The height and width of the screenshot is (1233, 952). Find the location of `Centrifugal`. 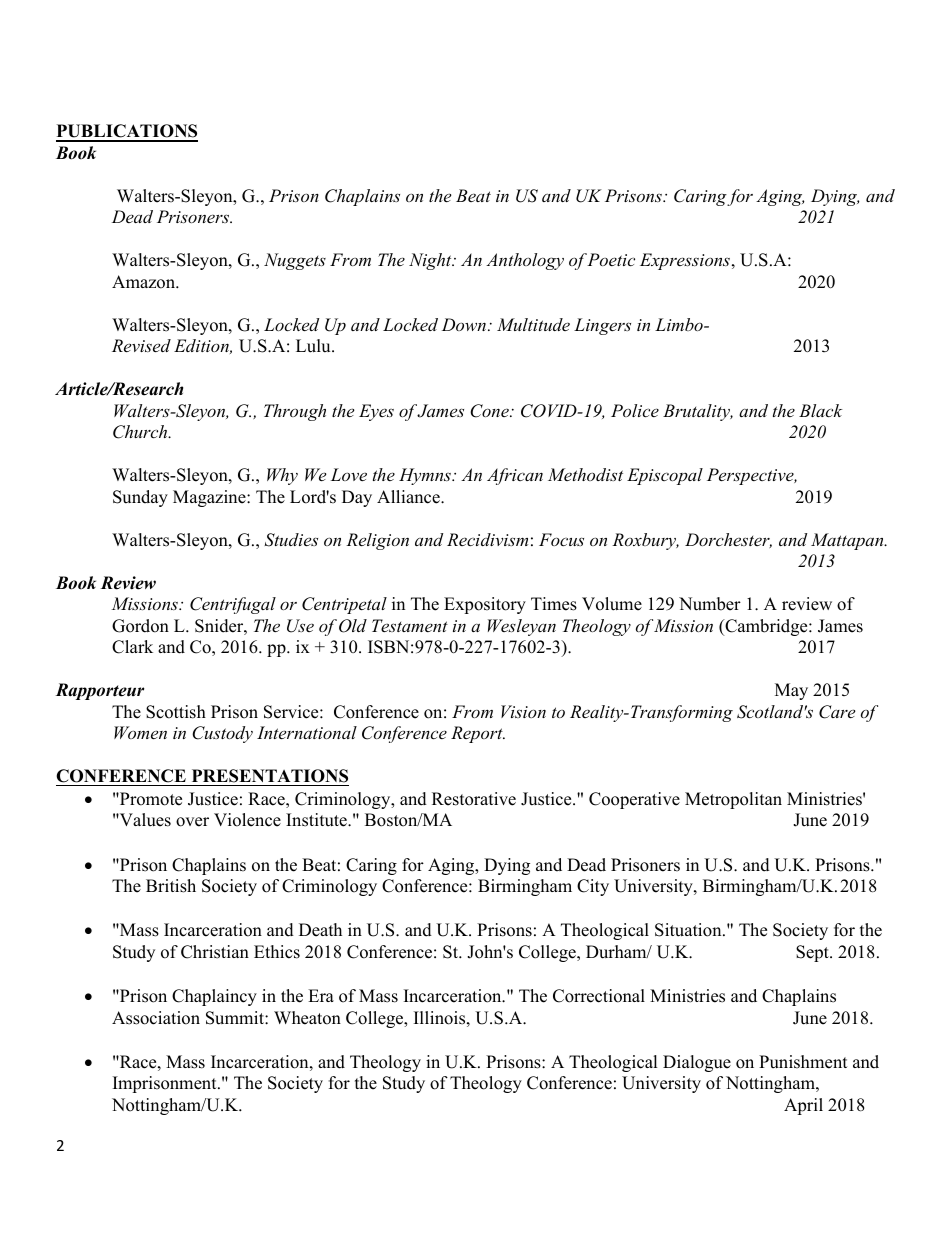

Centrifugal is located at coordinates (233, 605).
